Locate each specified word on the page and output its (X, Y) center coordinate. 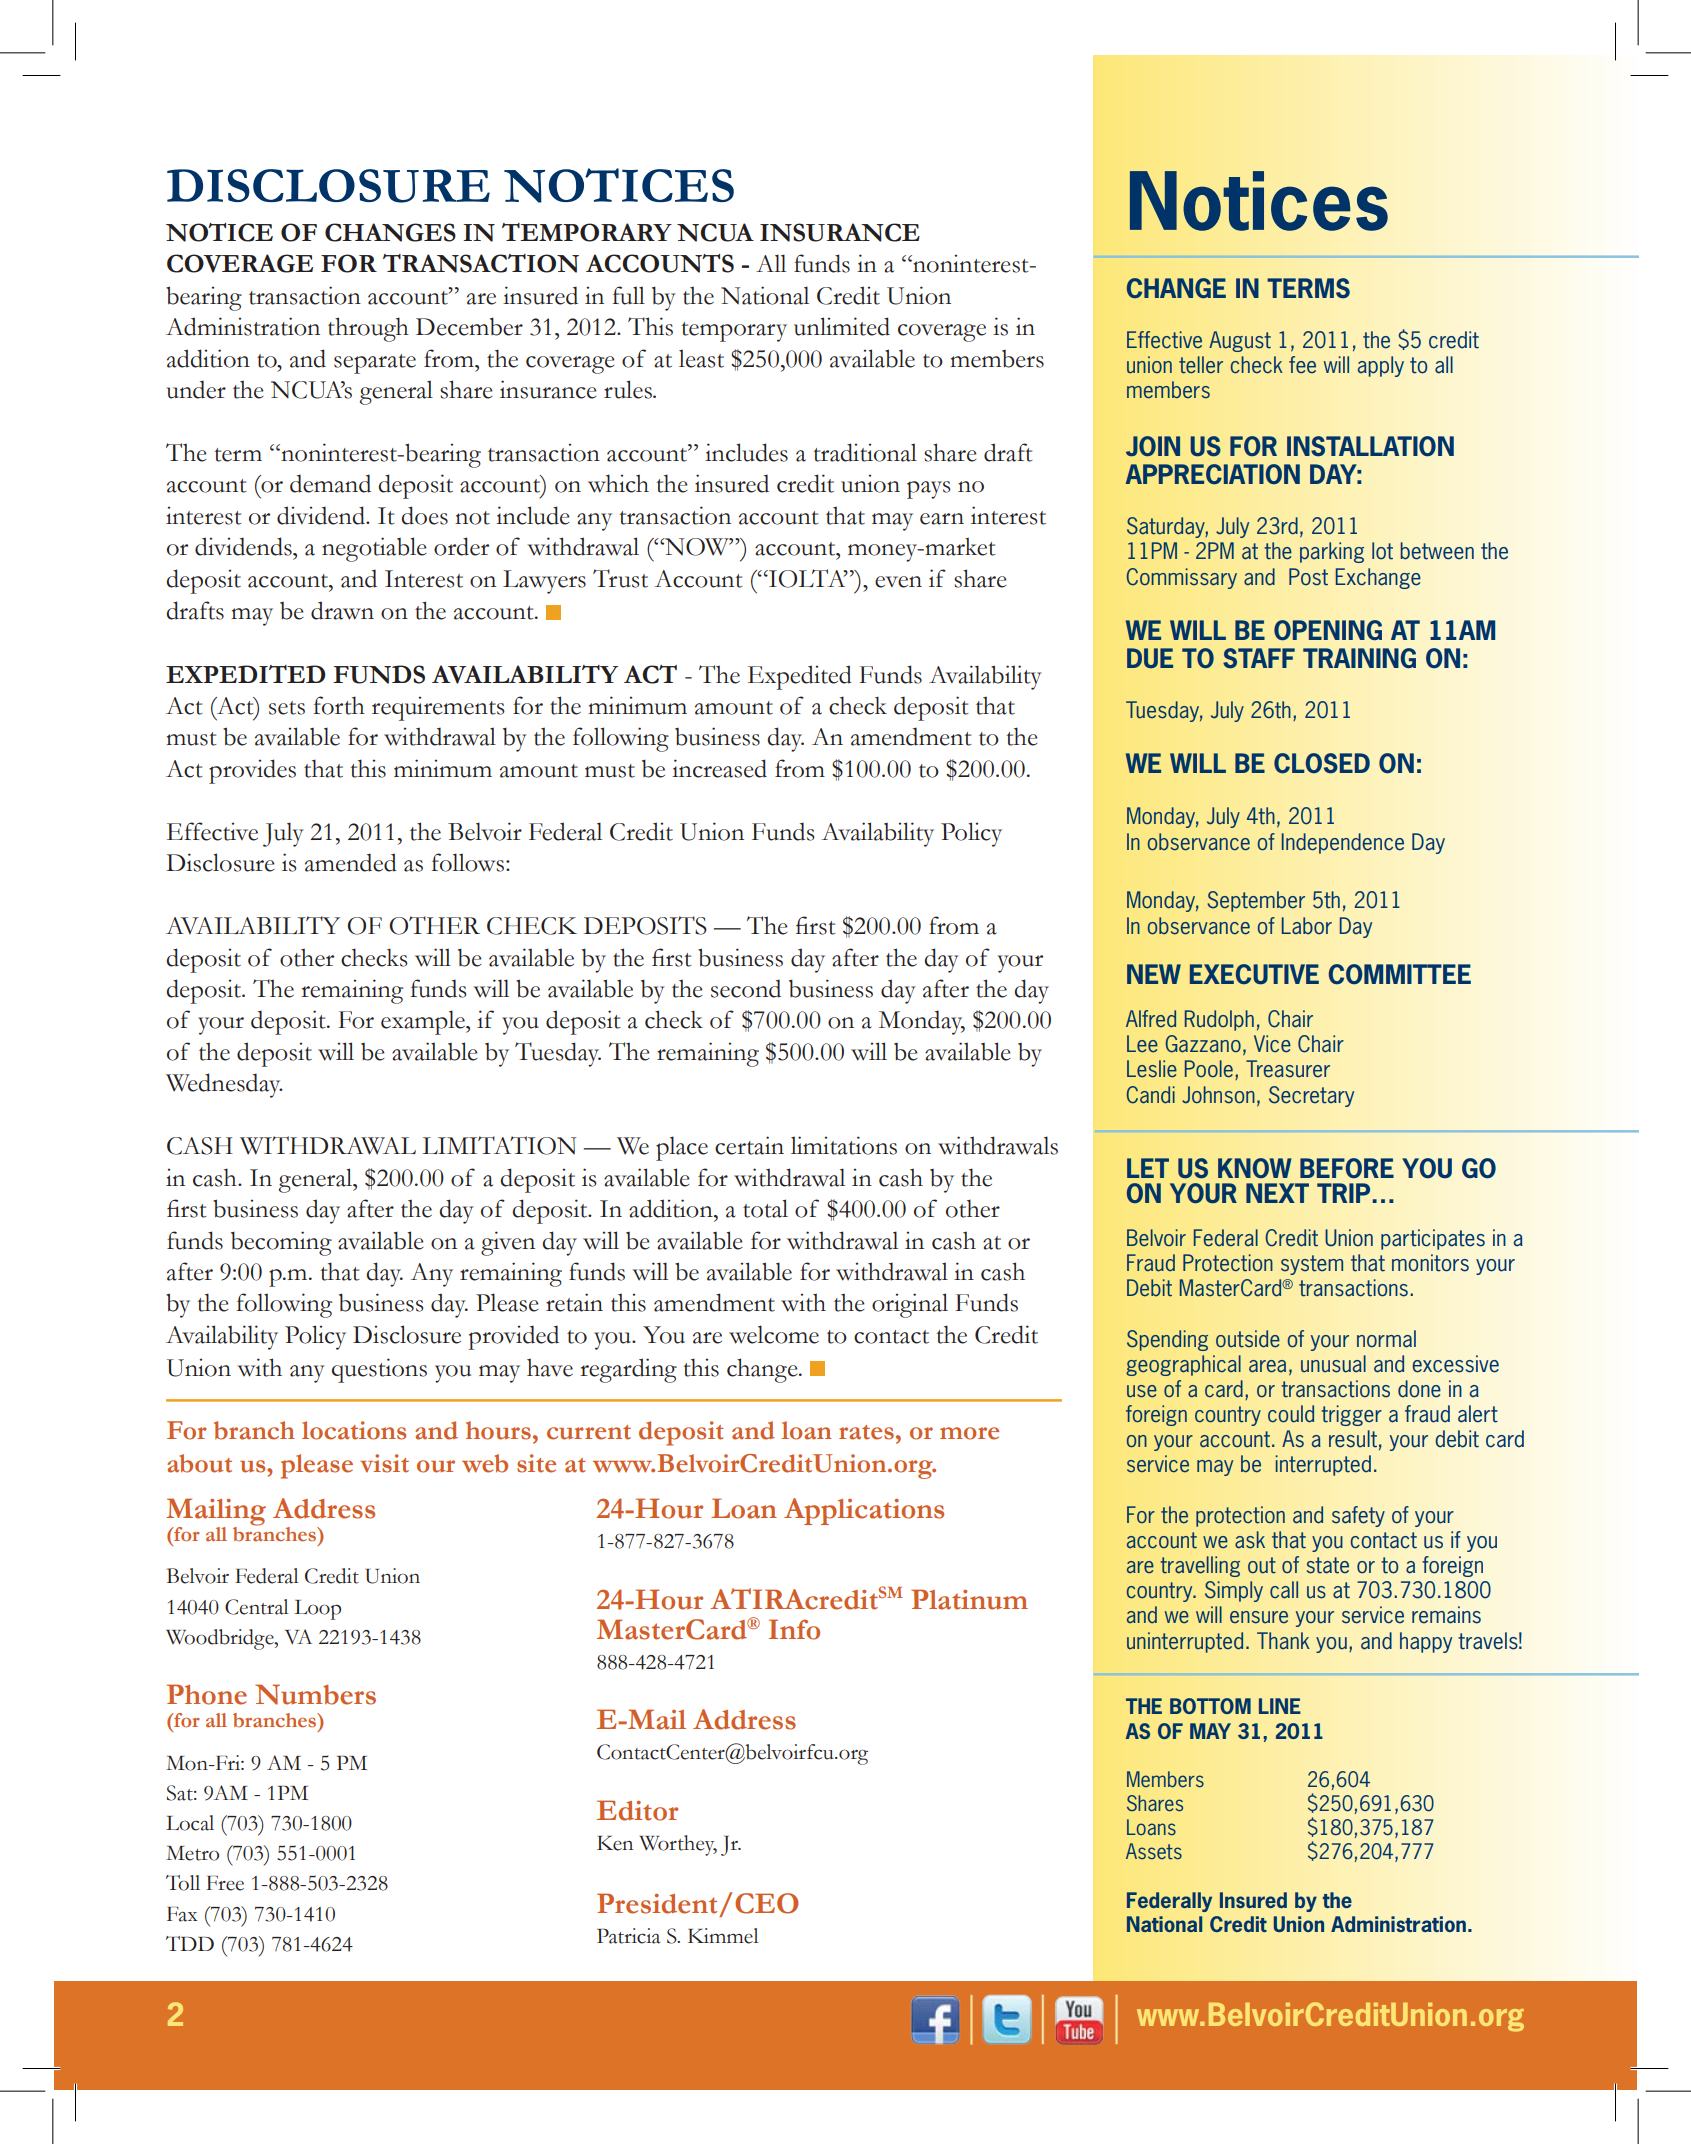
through (368, 329)
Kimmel (723, 1936)
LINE (1280, 1706)
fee (1302, 365)
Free (225, 1883)
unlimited (842, 326)
